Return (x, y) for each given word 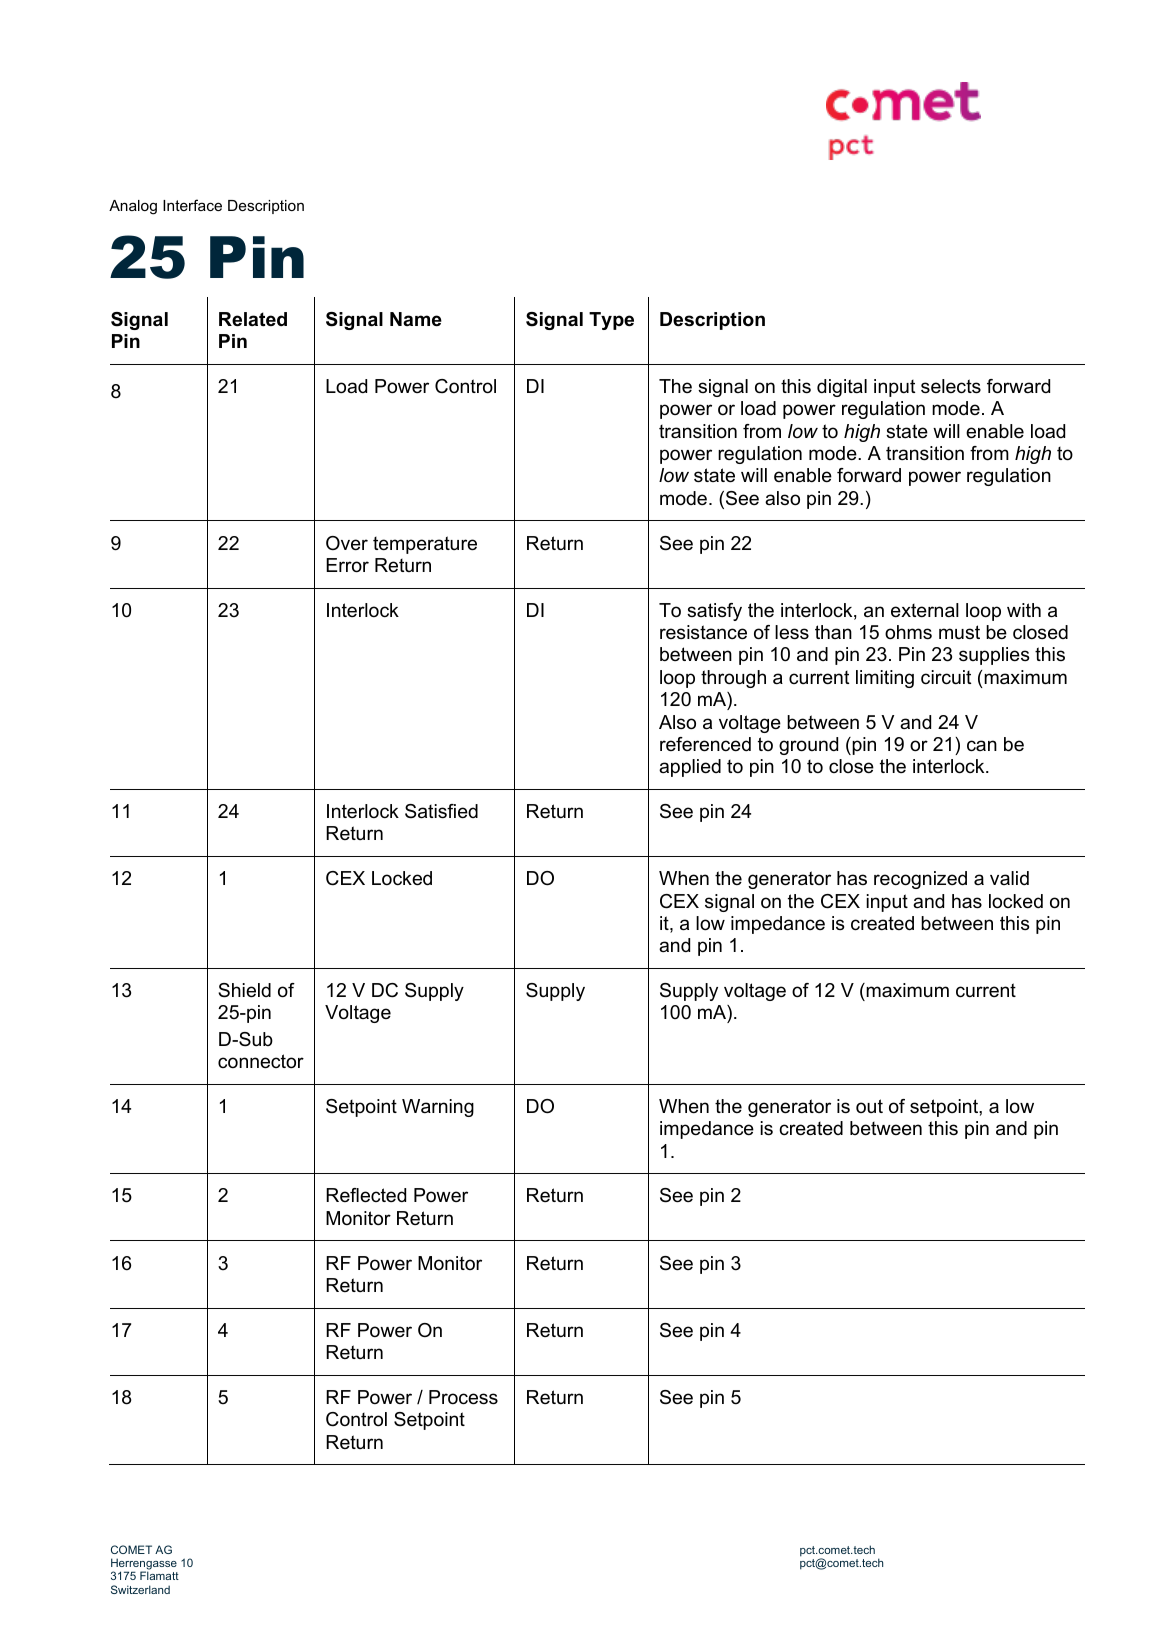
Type (611, 321)
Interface (192, 205)
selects (951, 386)
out (869, 1106)
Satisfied (441, 811)
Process (463, 1397)
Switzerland (140, 1589)
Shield (244, 990)
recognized (920, 880)
